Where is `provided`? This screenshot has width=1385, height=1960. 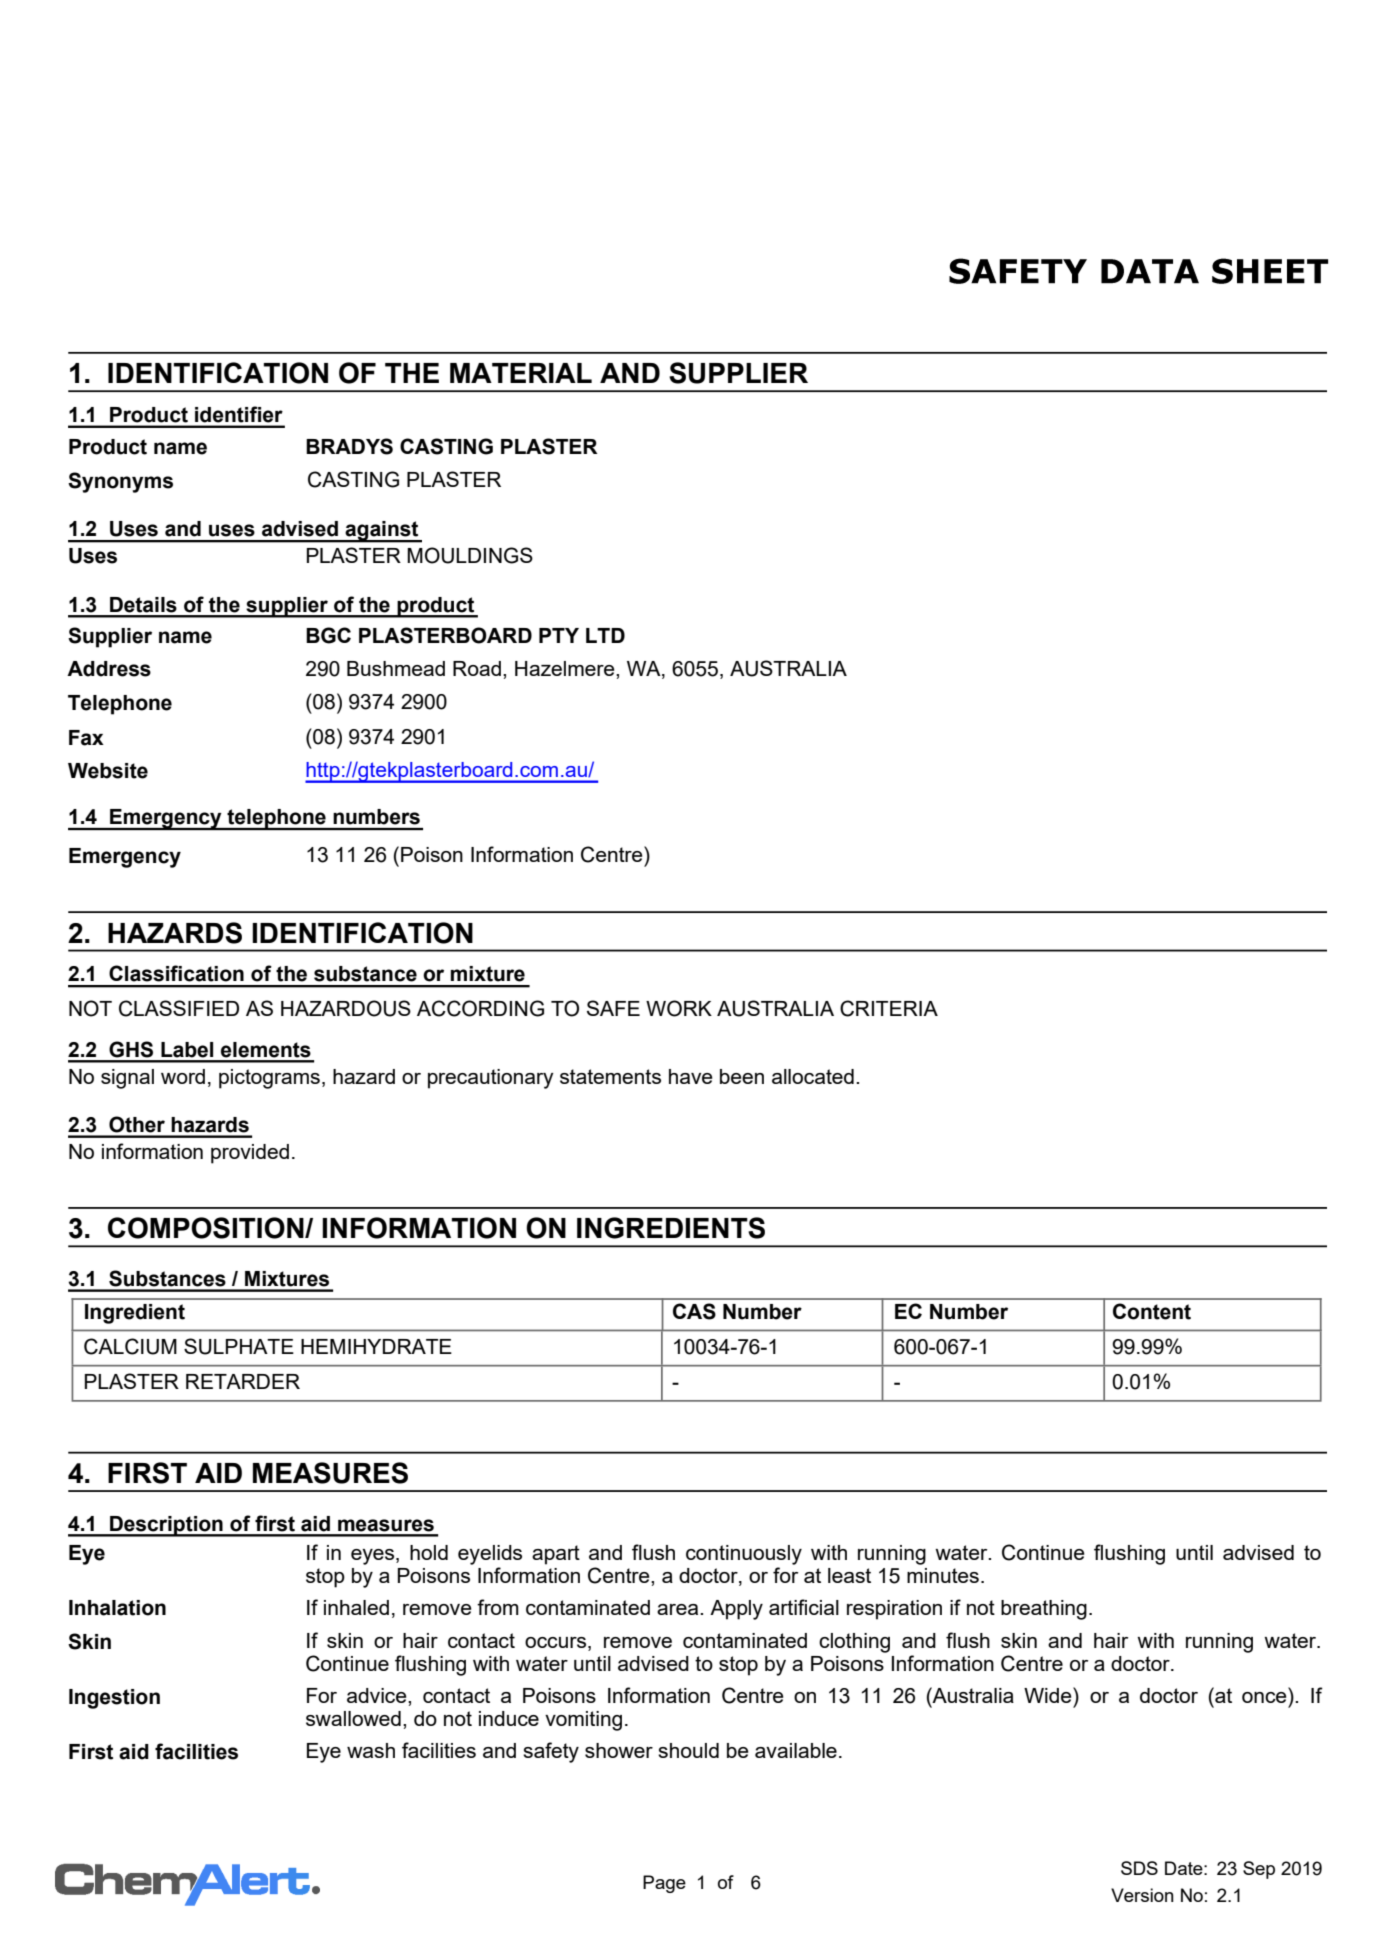 provided is located at coordinates (250, 1154).
